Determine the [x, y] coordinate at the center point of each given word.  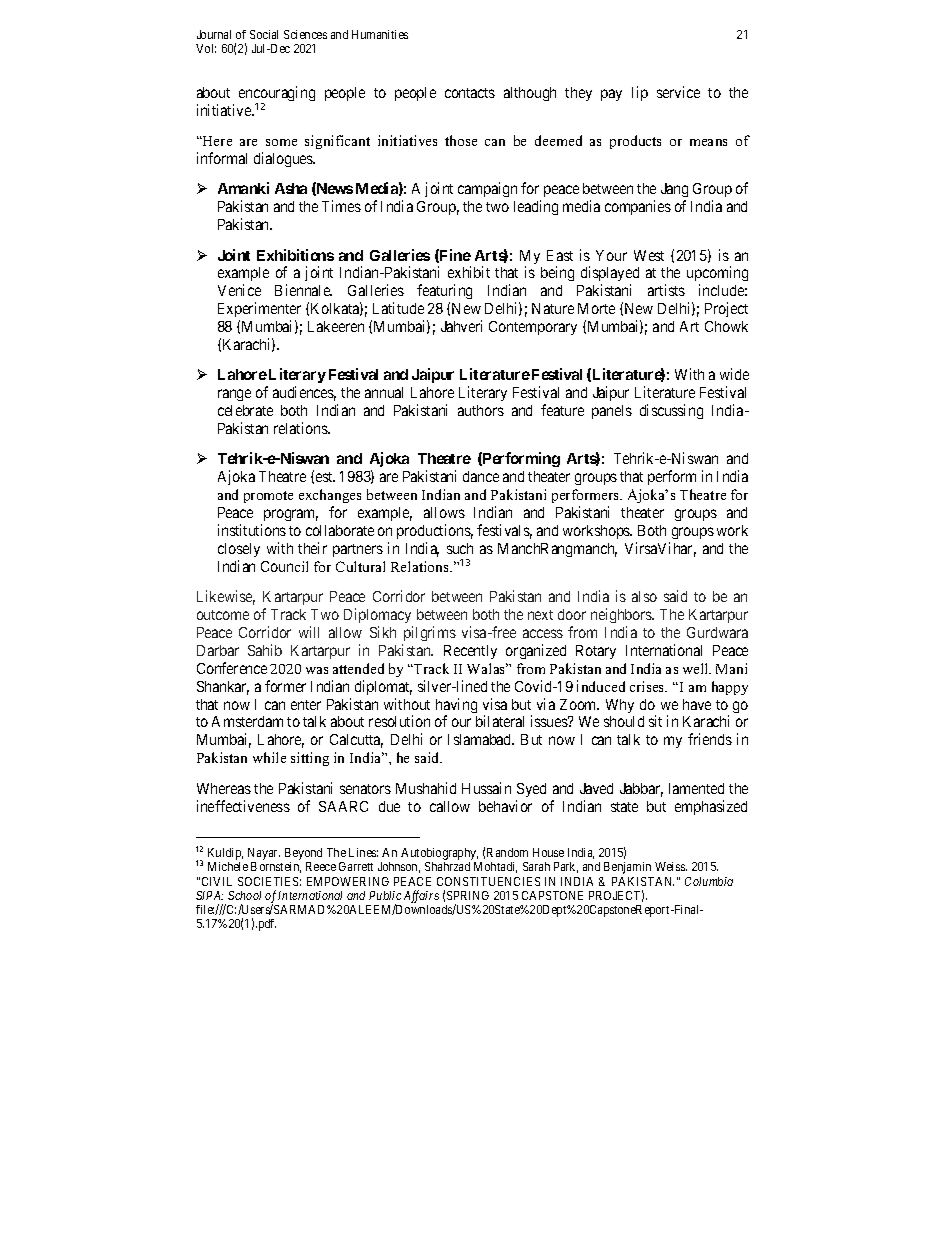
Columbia [709, 881]
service [678, 92]
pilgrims [430, 633]
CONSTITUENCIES [488, 881]
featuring [444, 293]
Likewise [226, 597]
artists [666, 290]
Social [264, 34]
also [644, 596]
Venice [239, 290]
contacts [470, 93]
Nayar [264, 854]
